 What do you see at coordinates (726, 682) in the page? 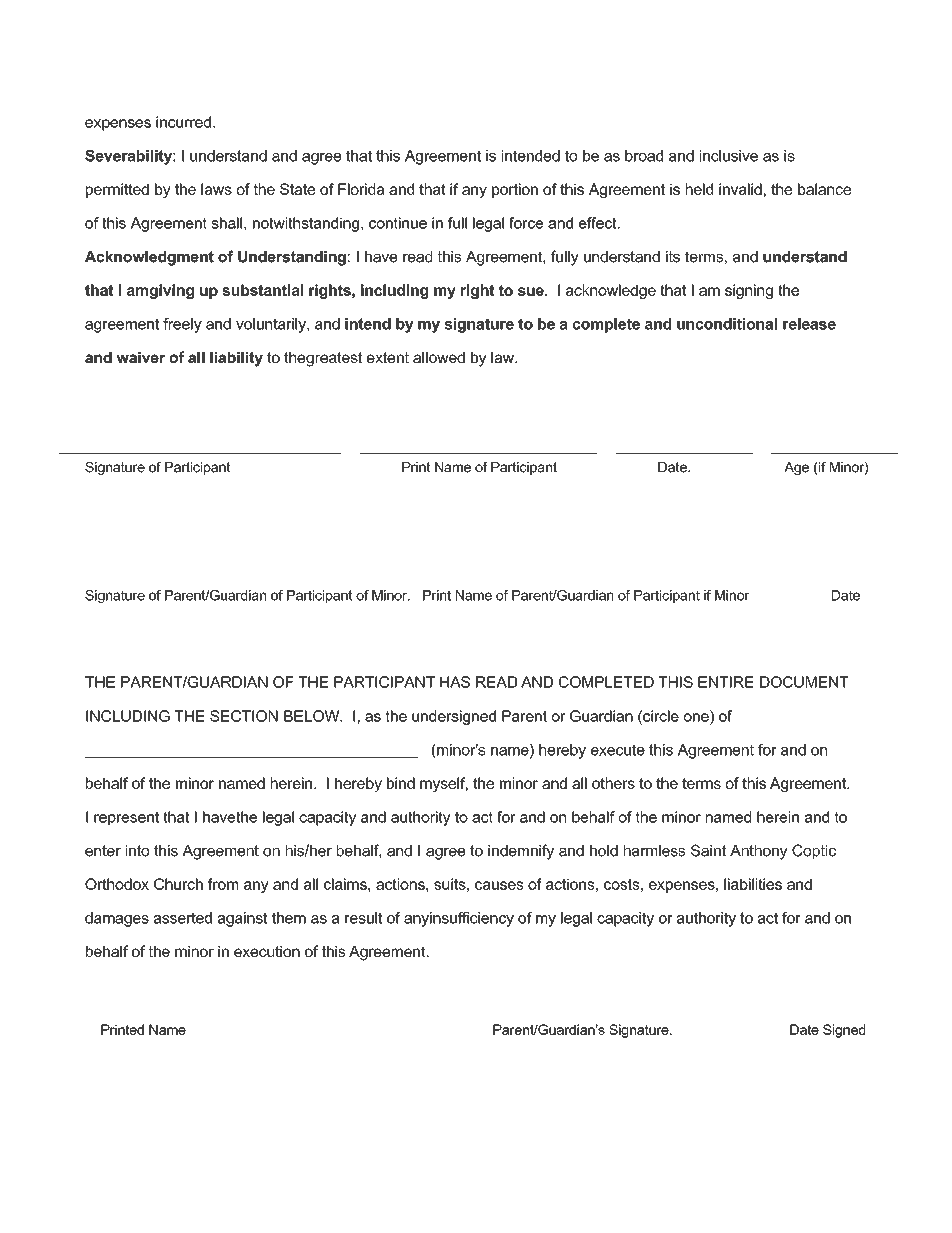
I see `ENTIRE` at bounding box center [726, 682].
